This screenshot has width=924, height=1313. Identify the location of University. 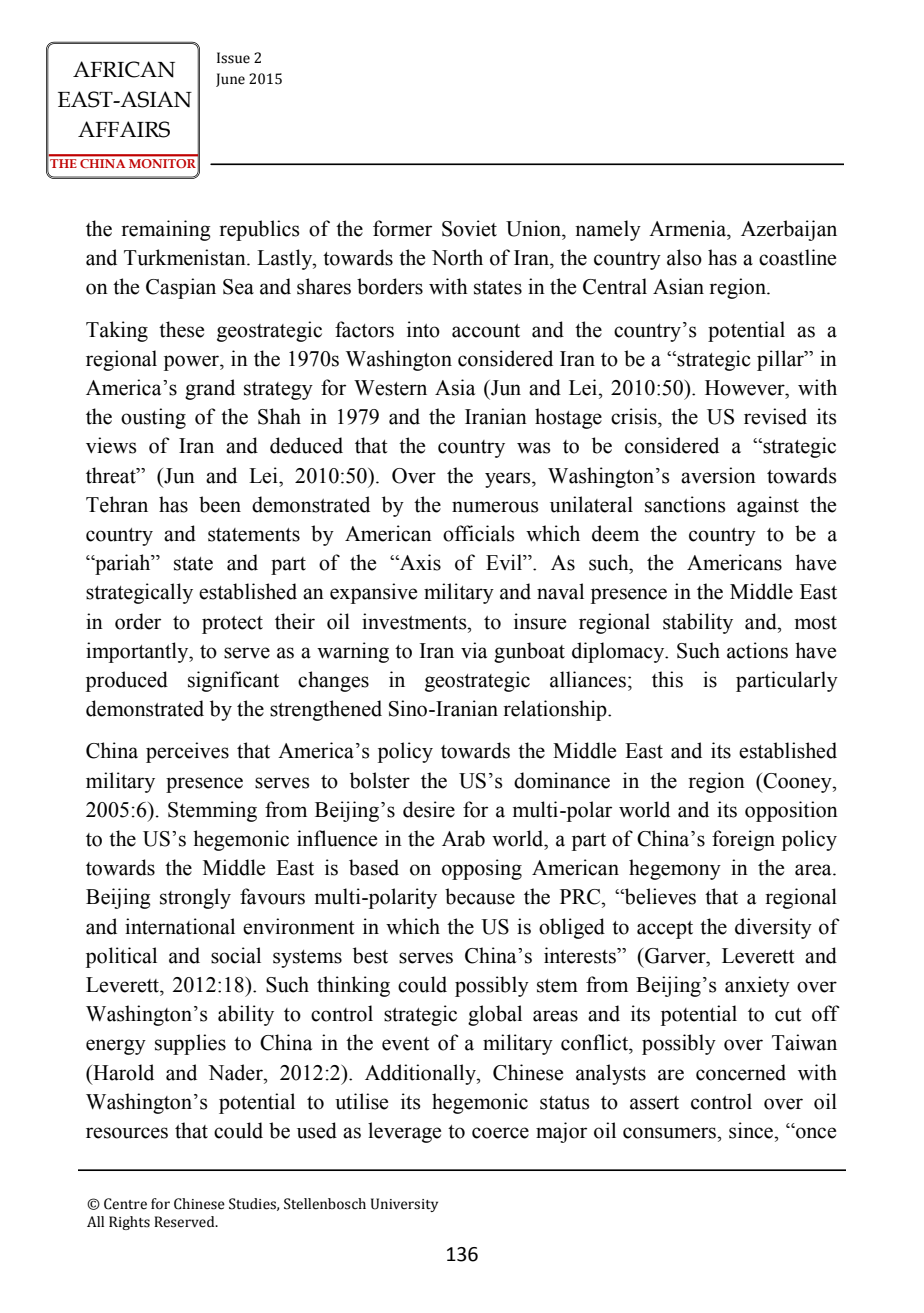
(404, 1205).
